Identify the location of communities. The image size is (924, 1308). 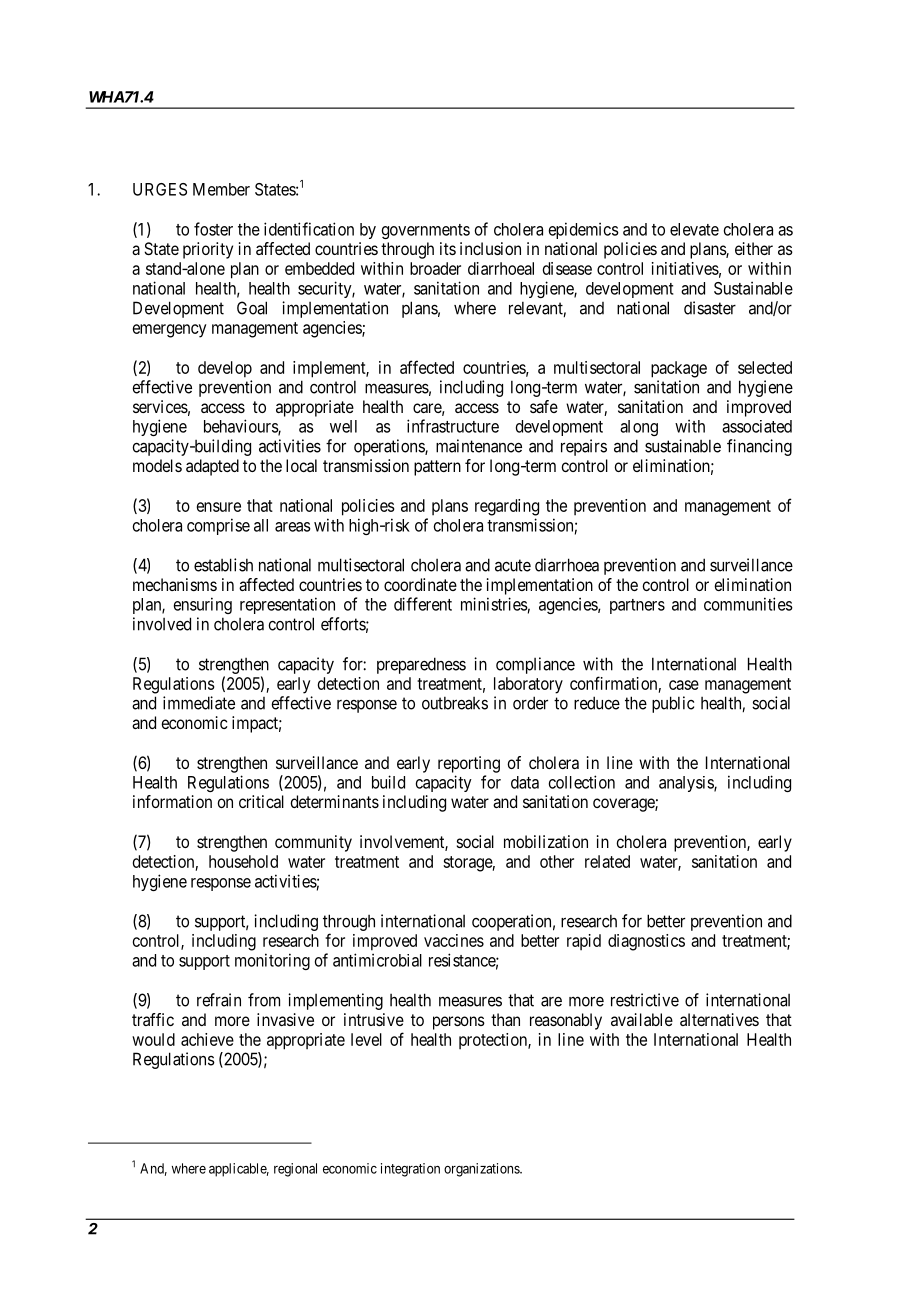
(748, 604).
